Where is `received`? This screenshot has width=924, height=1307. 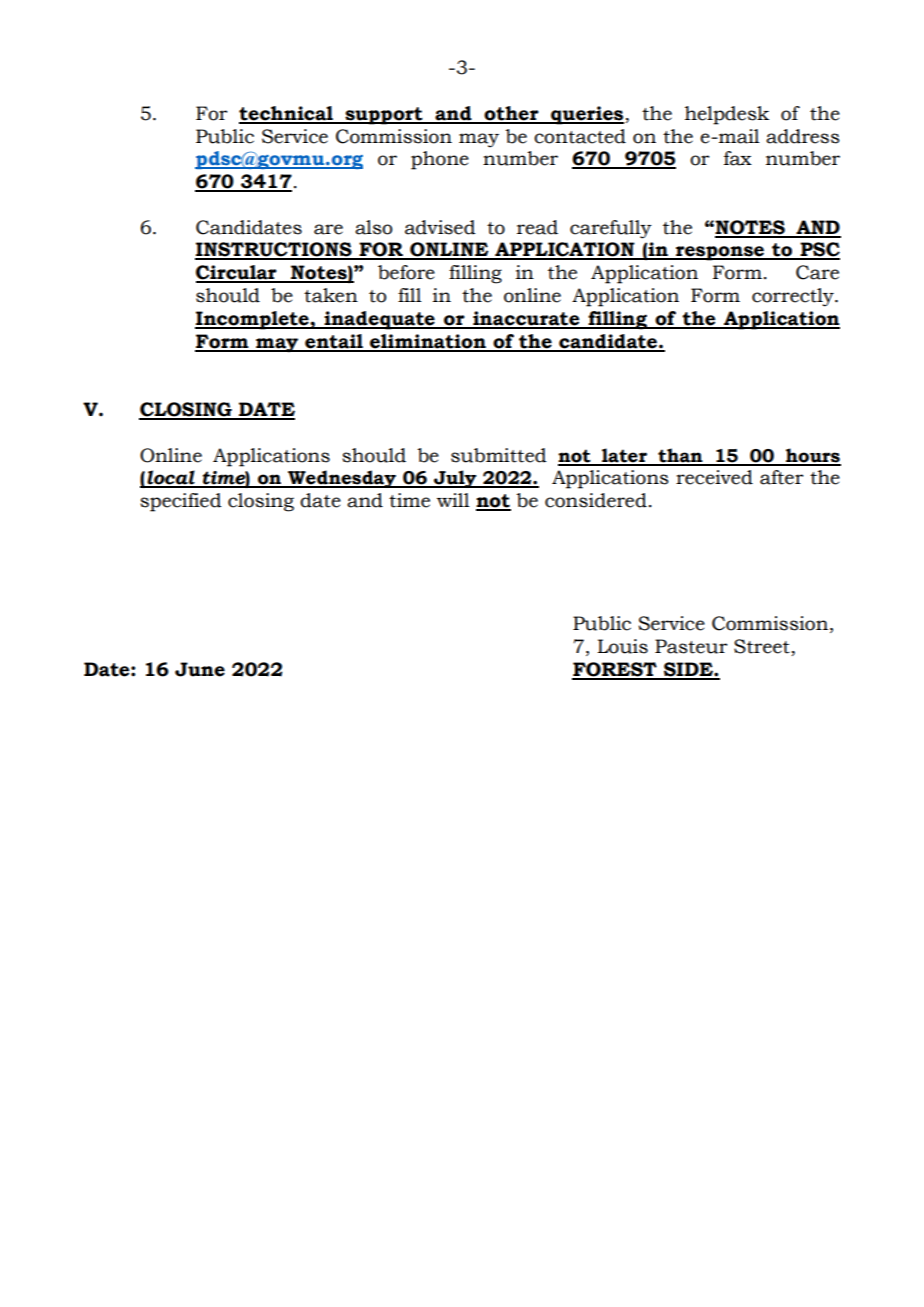 received is located at coordinates (714, 477).
